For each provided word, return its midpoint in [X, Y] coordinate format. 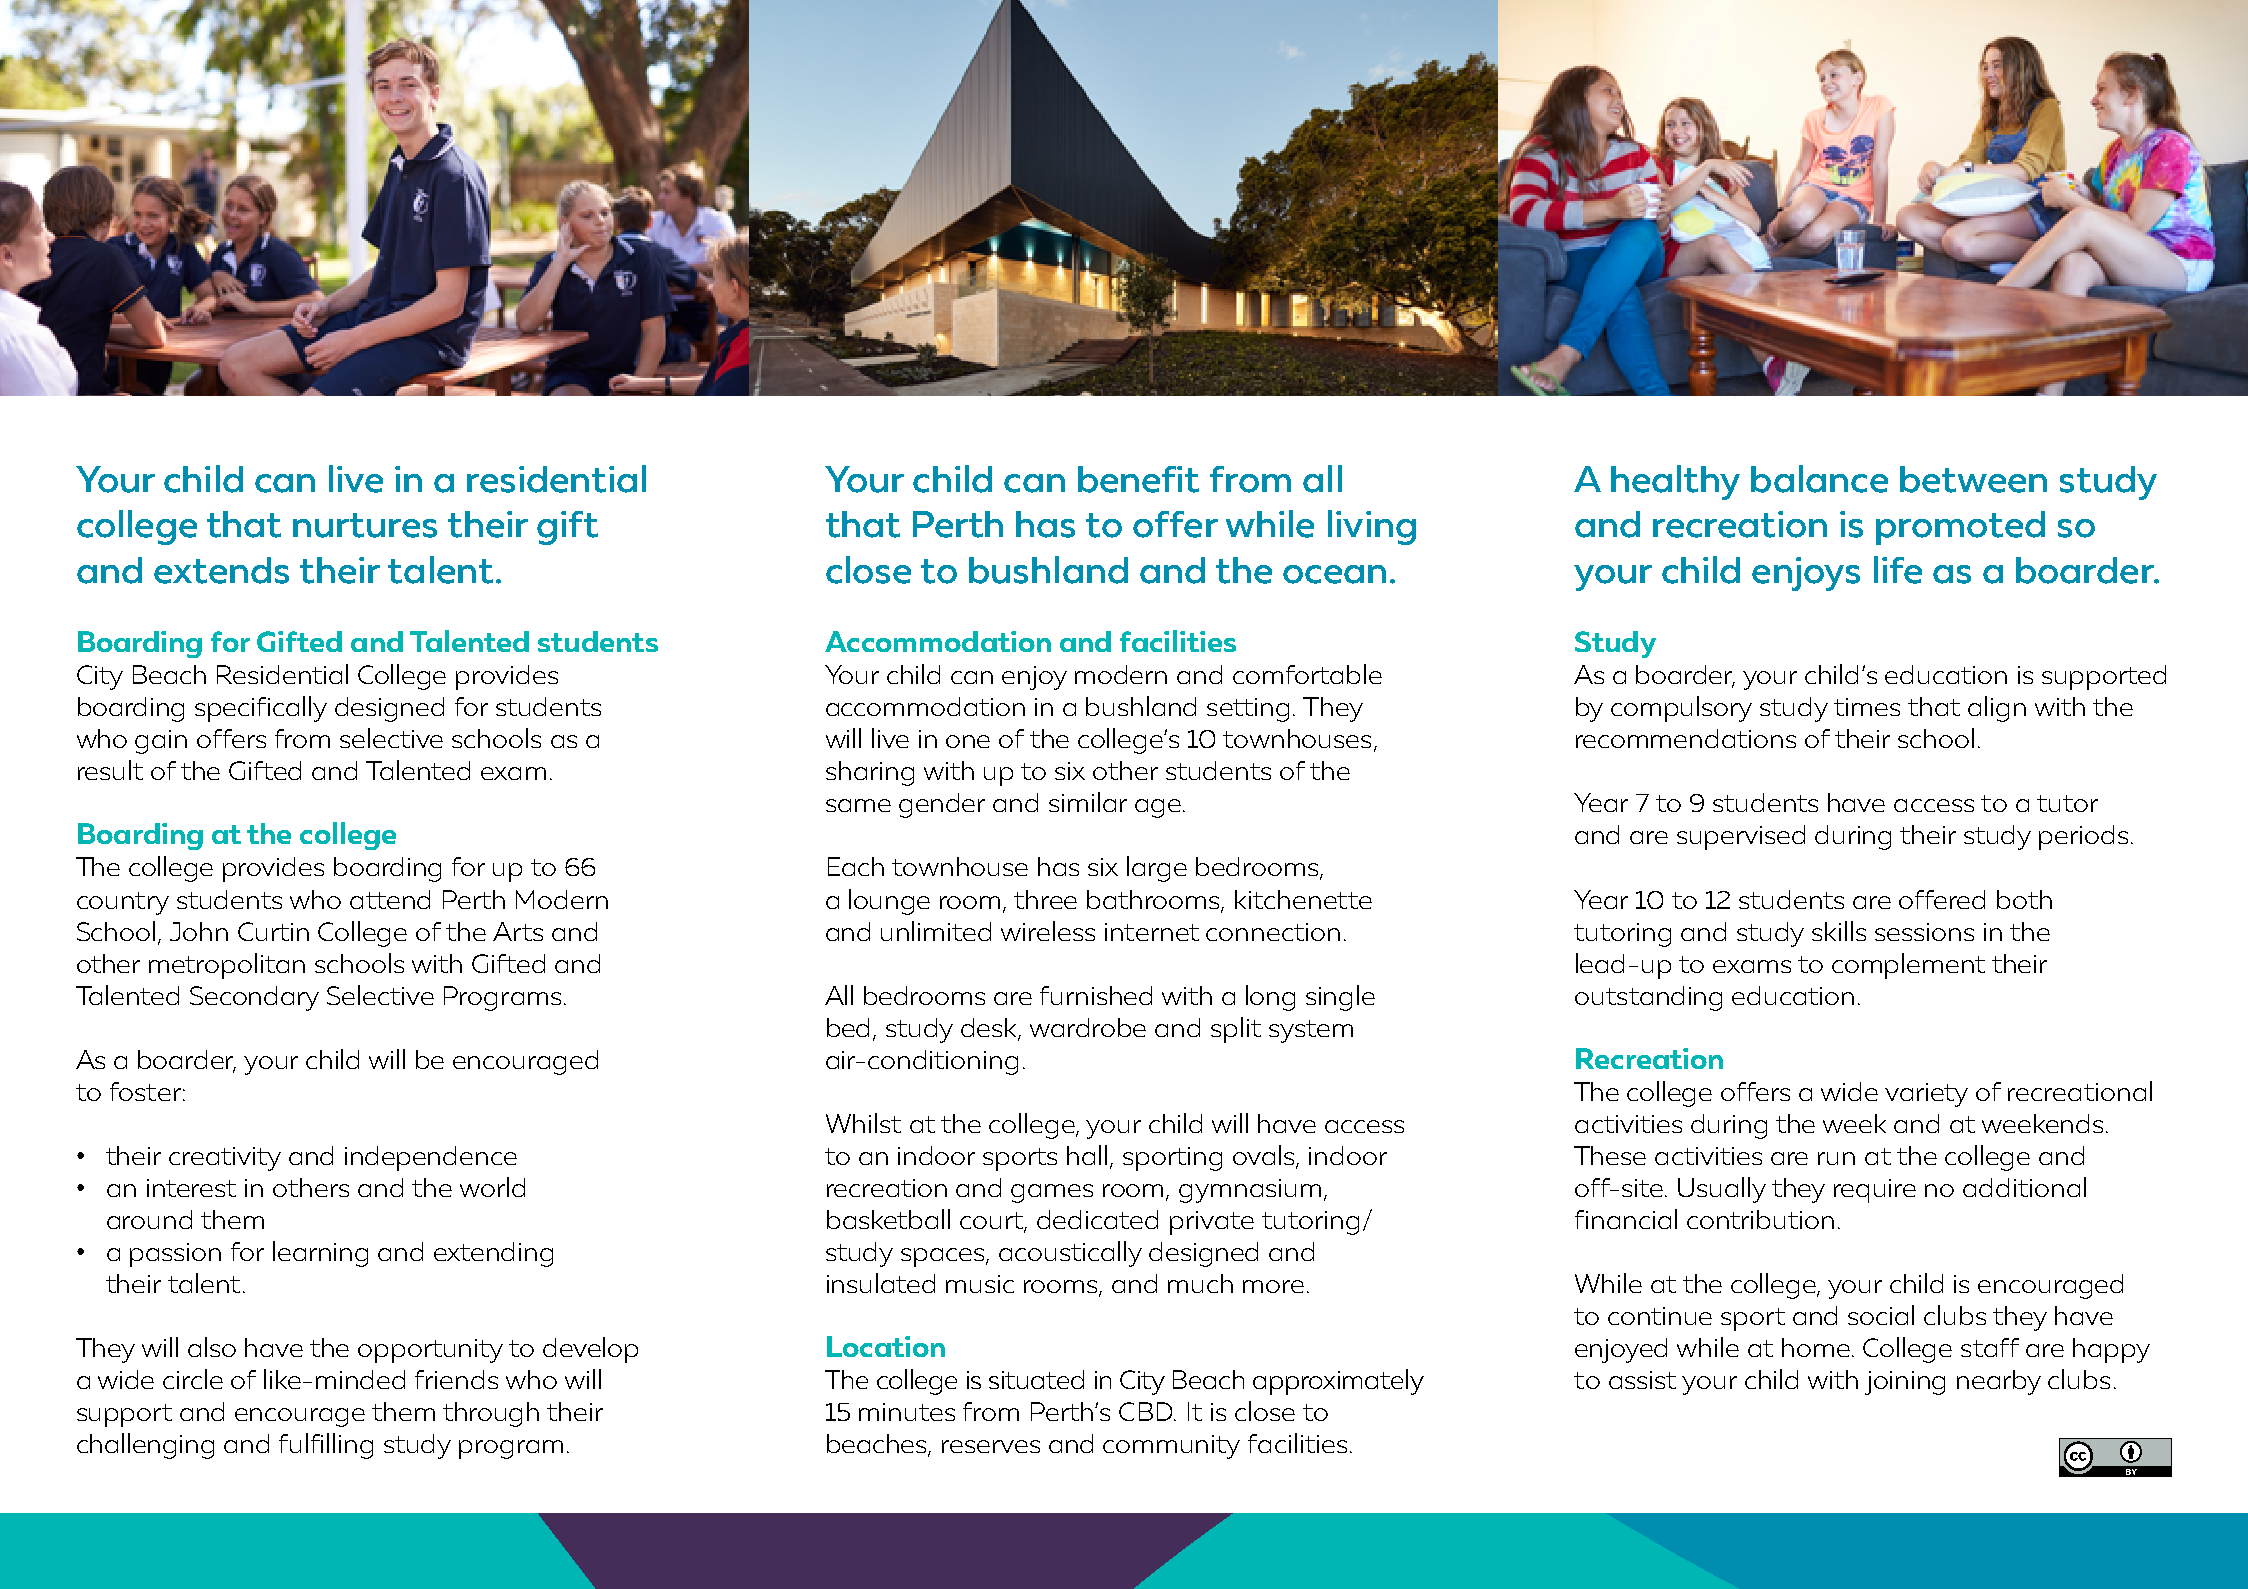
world [492, 1187]
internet [1152, 932]
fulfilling [326, 1446]
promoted [1960, 528]
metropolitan [227, 966]
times [1867, 707]
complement [1908, 966]
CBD [1147, 1411]
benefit [1138, 479]
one [968, 741]
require [1875, 1191]
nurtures [365, 525]
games [1052, 1193]
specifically [261, 709]
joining [1905, 1383]
